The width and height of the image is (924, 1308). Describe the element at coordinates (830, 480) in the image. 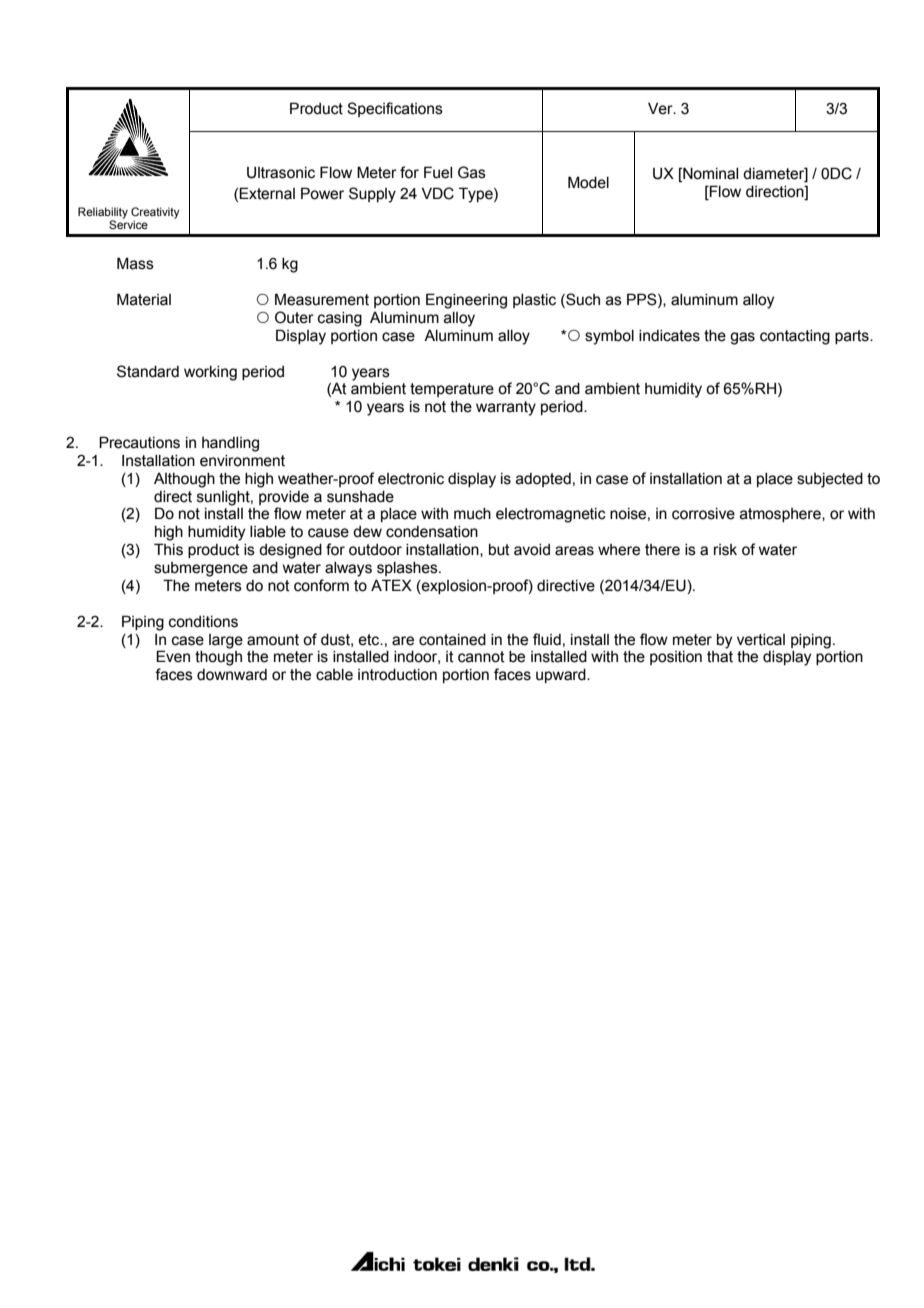

I see `subjected` at that location.
